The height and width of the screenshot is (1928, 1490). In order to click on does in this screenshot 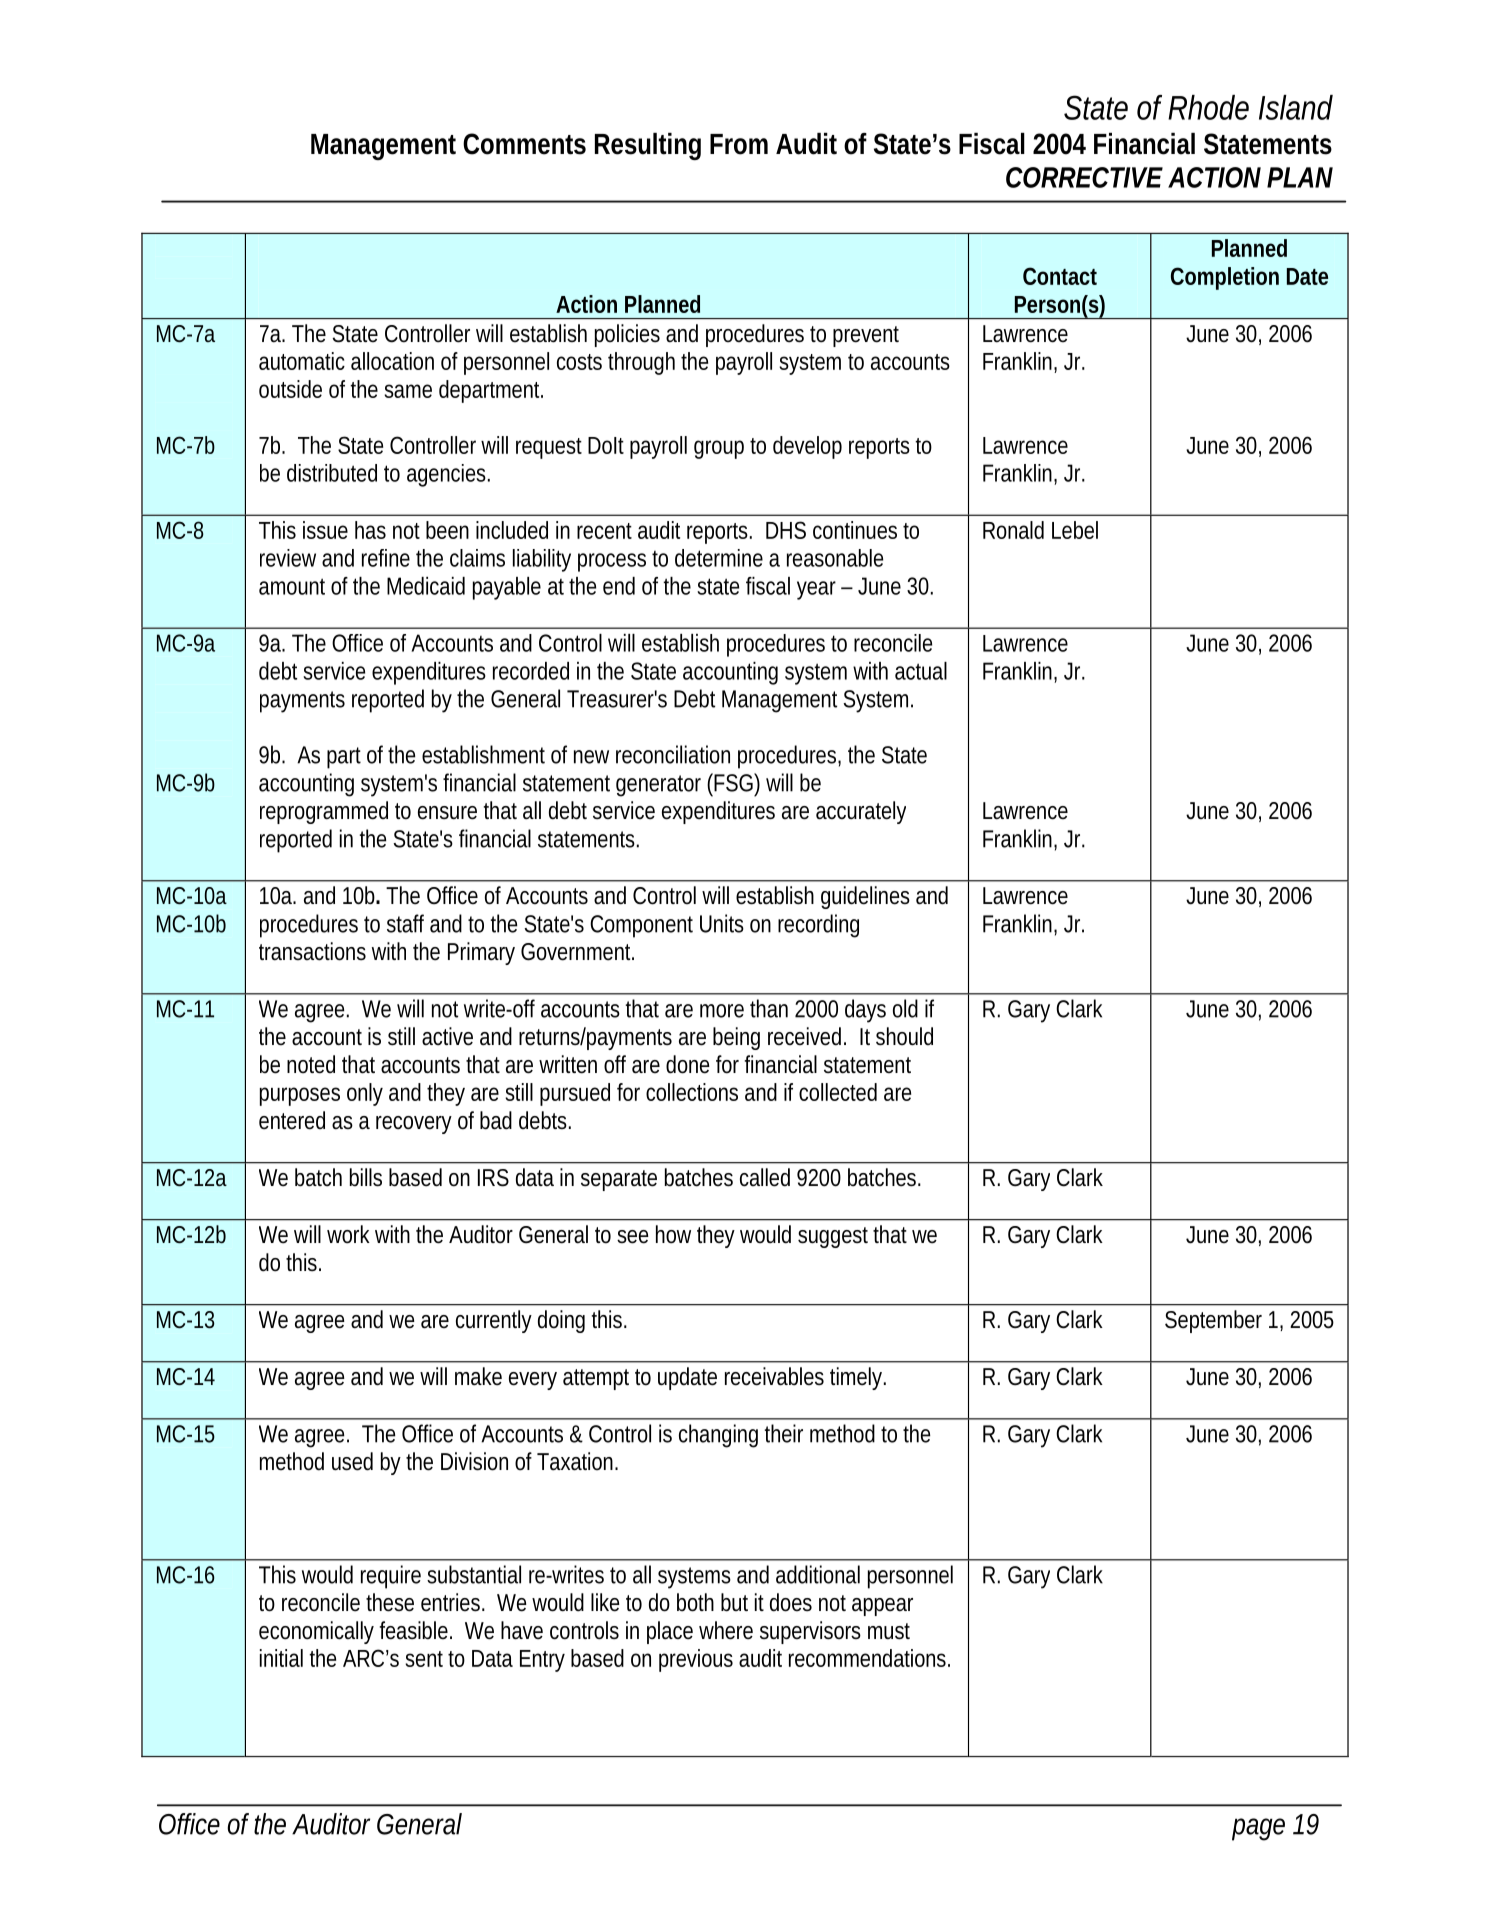, I will do `click(791, 1602)`.
